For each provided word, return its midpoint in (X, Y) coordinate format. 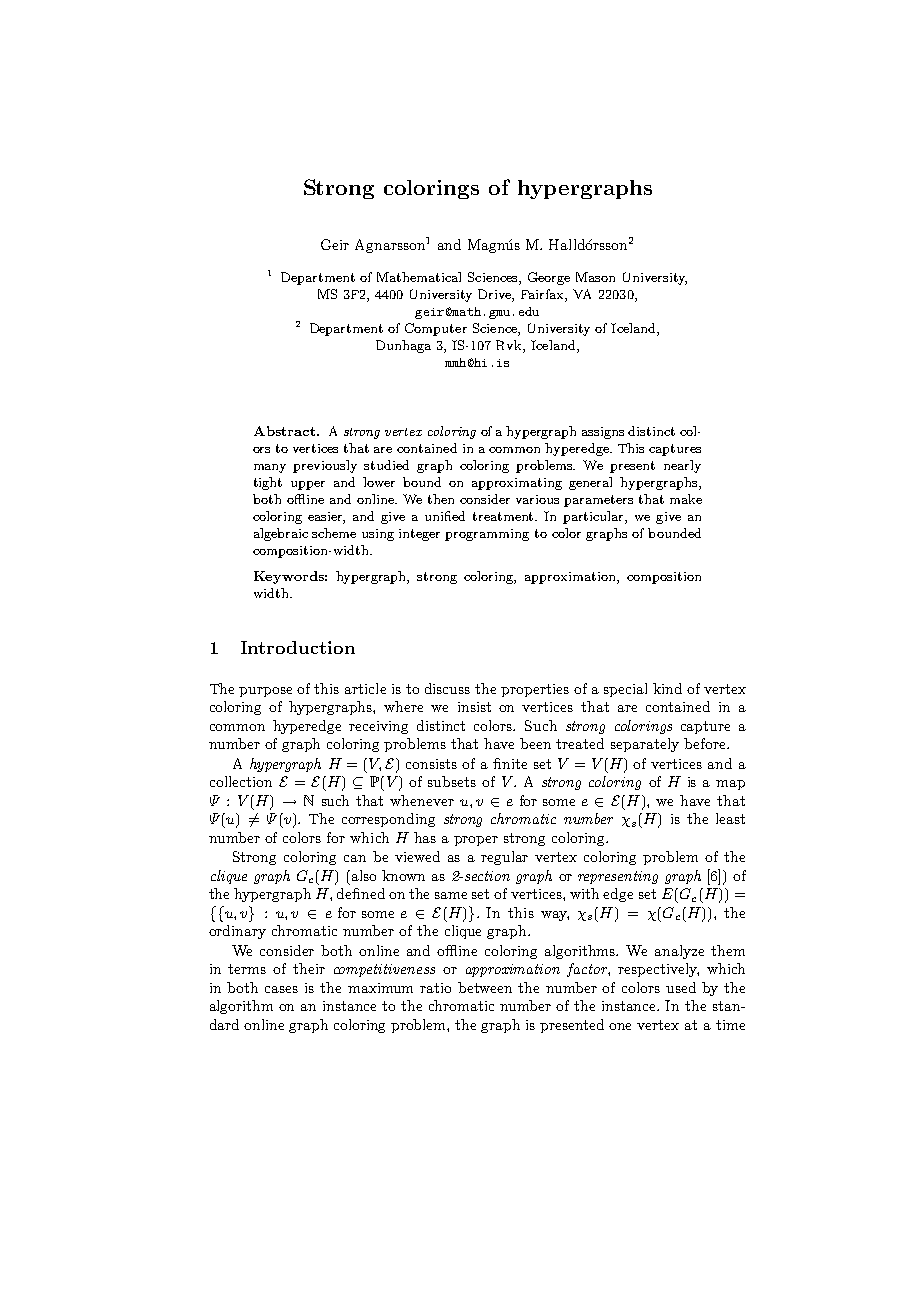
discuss (447, 688)
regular (504, 858)
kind (667, 688)
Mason (595, 277)
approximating (517, 484)
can (355, 858)
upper (308, 485)
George (549, 278)
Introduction (298, 647)
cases (281, 989)
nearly (682, 466)
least (730, 818)
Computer (436, 329)
